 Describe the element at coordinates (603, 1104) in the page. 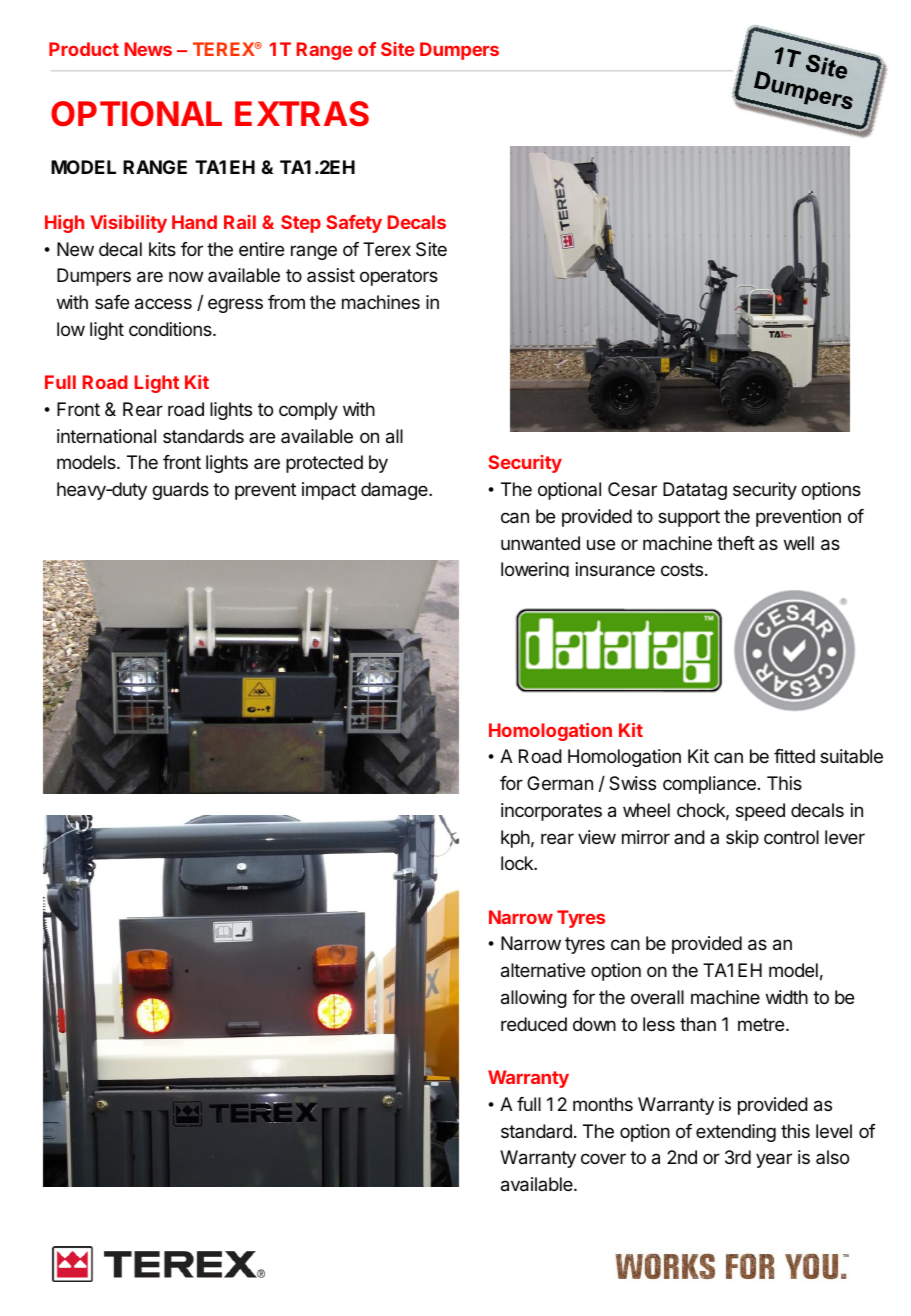

I see `months` at that location.
